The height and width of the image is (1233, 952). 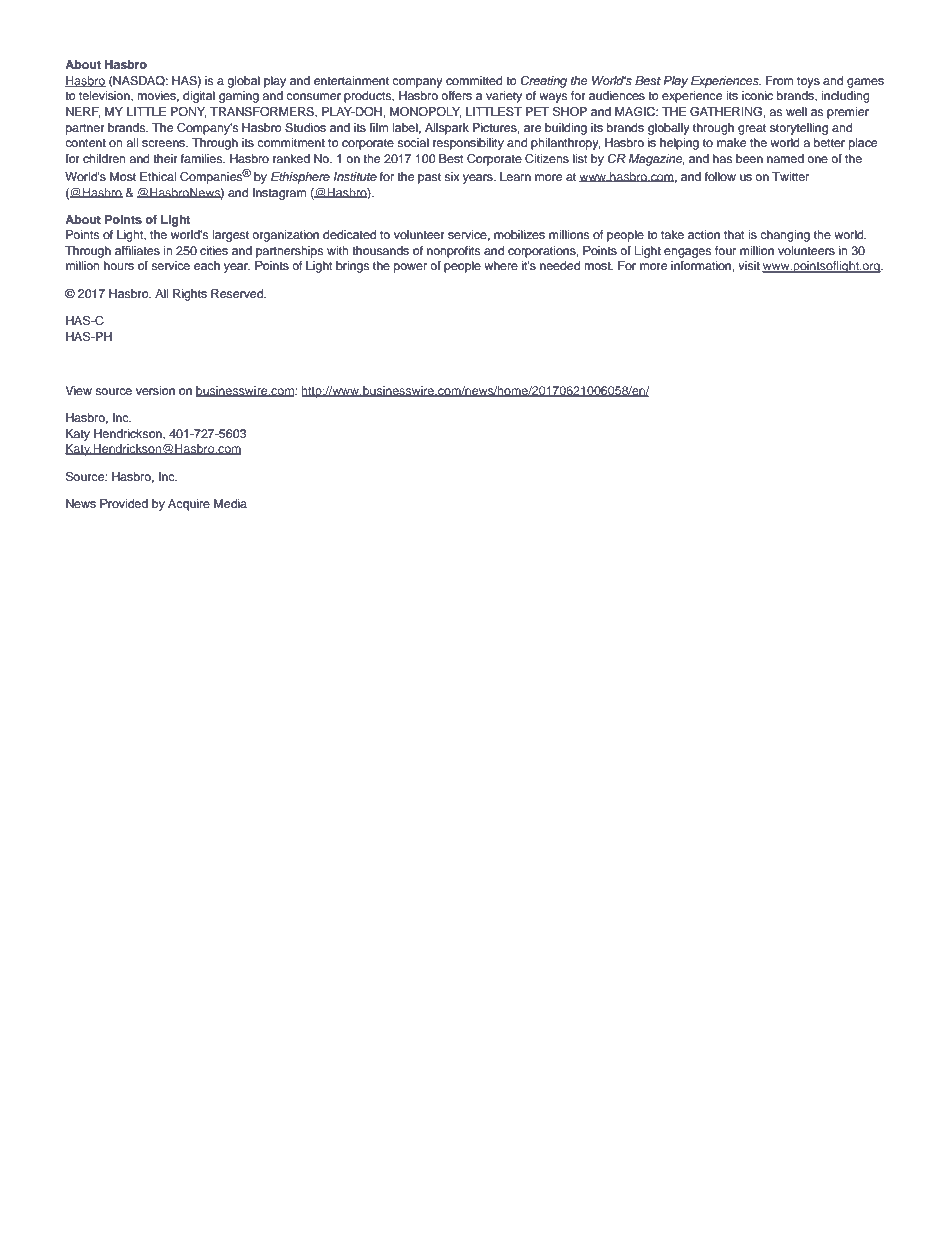 I want to click on offers, so click(x=456, y=95).
